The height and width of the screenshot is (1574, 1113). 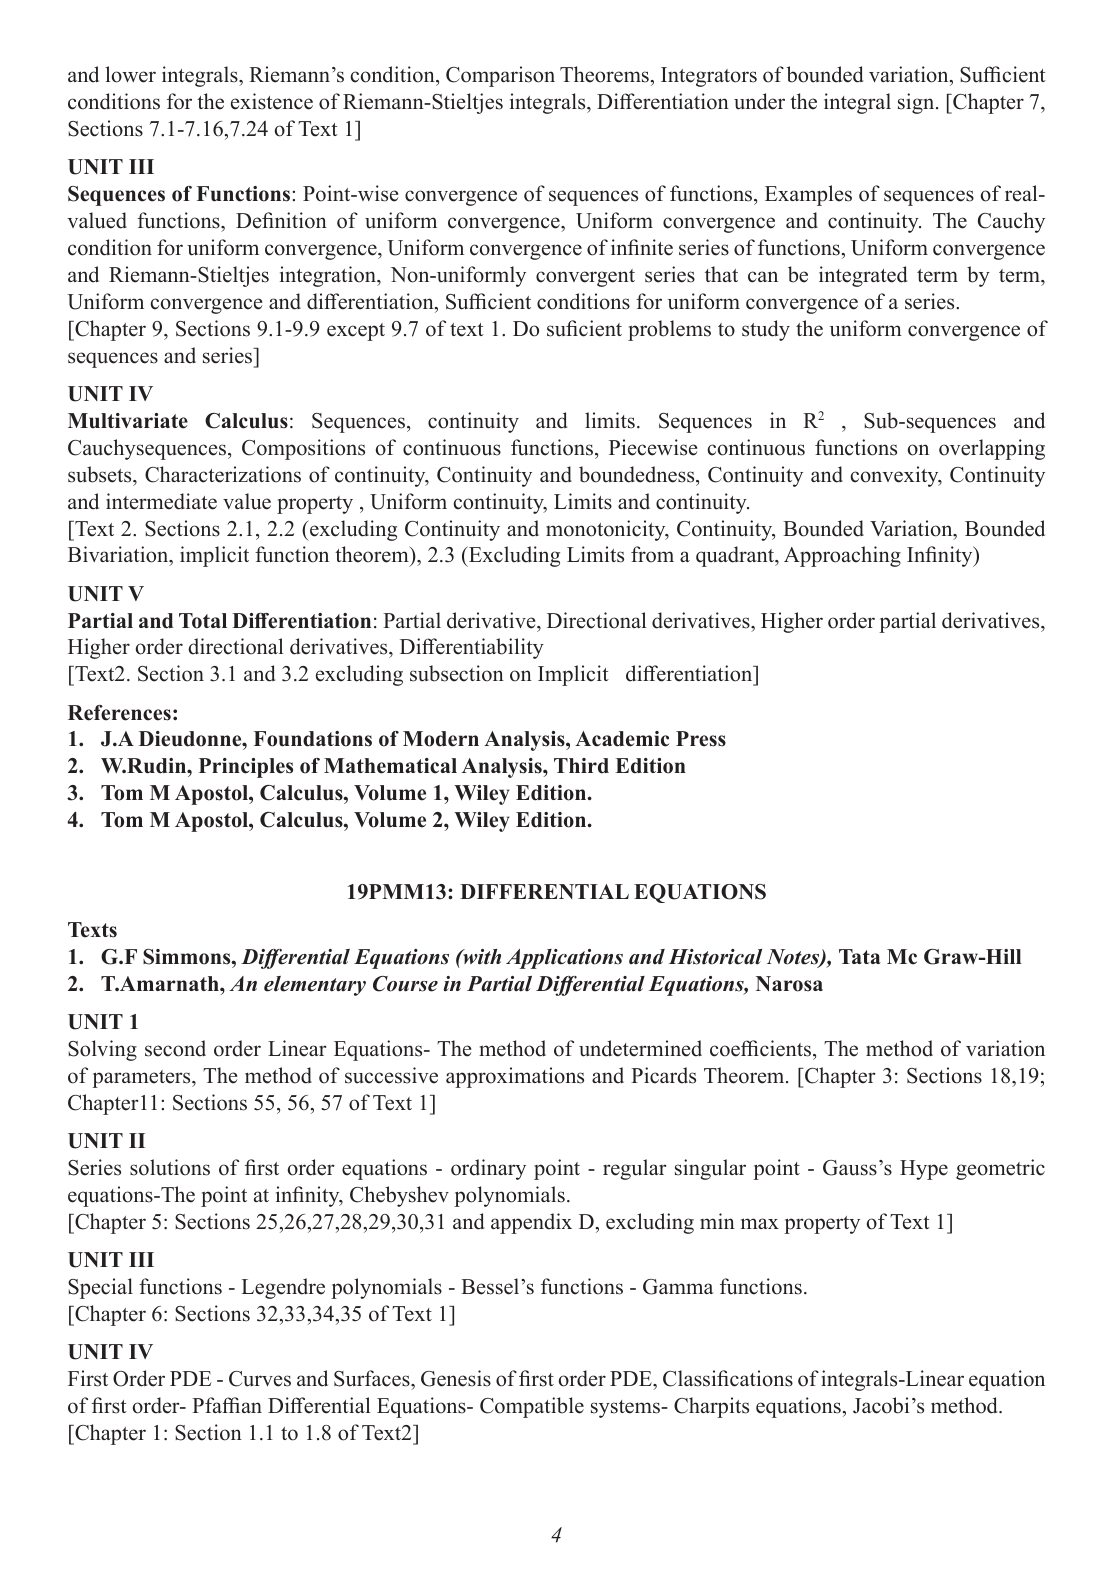 I want to click on Genesis, so click(x=456, y=1378).
